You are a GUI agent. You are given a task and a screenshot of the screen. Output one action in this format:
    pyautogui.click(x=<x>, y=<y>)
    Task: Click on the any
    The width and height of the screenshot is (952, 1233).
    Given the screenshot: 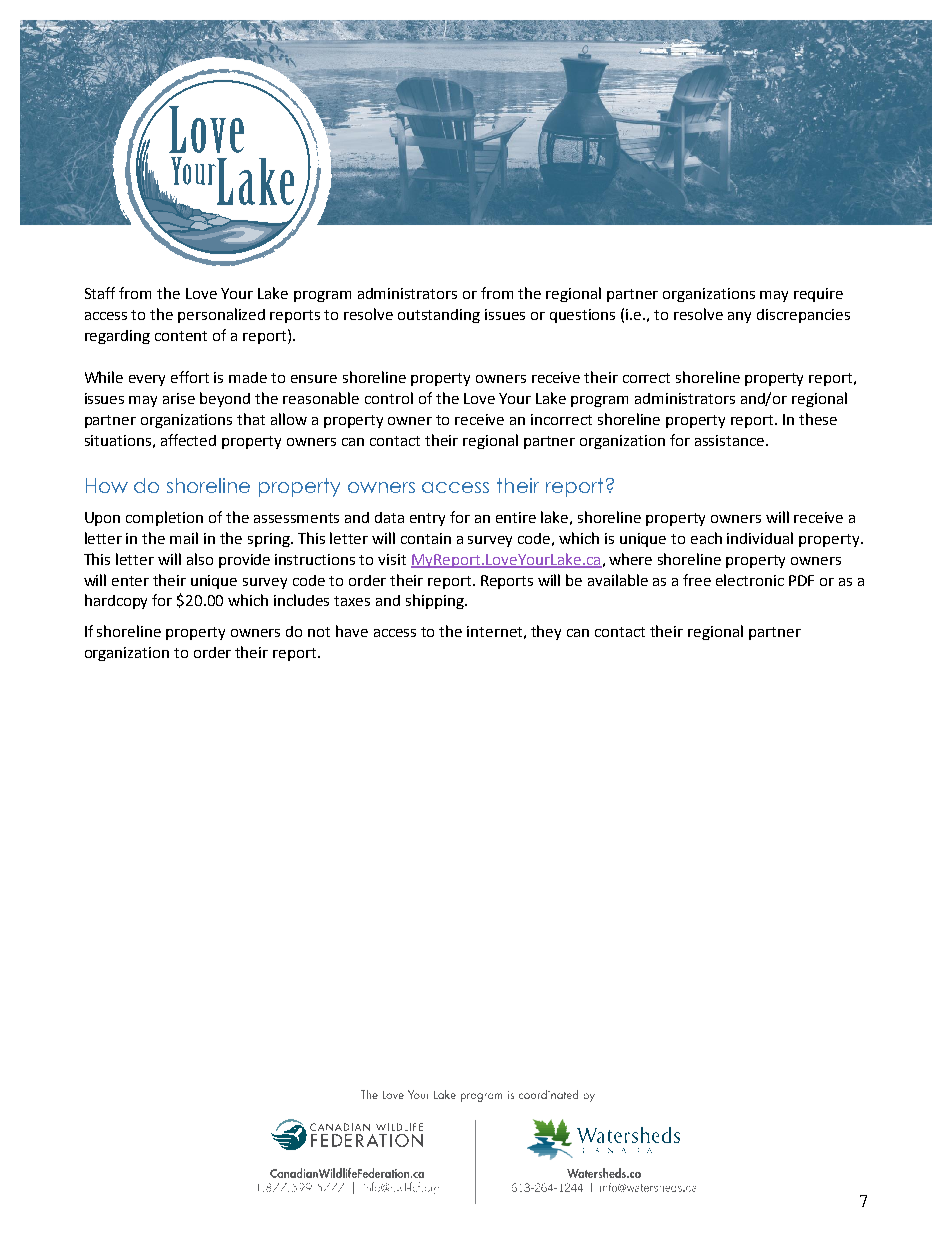 What is the action you would take?
    pyautogui.click(x=739, y=317)
